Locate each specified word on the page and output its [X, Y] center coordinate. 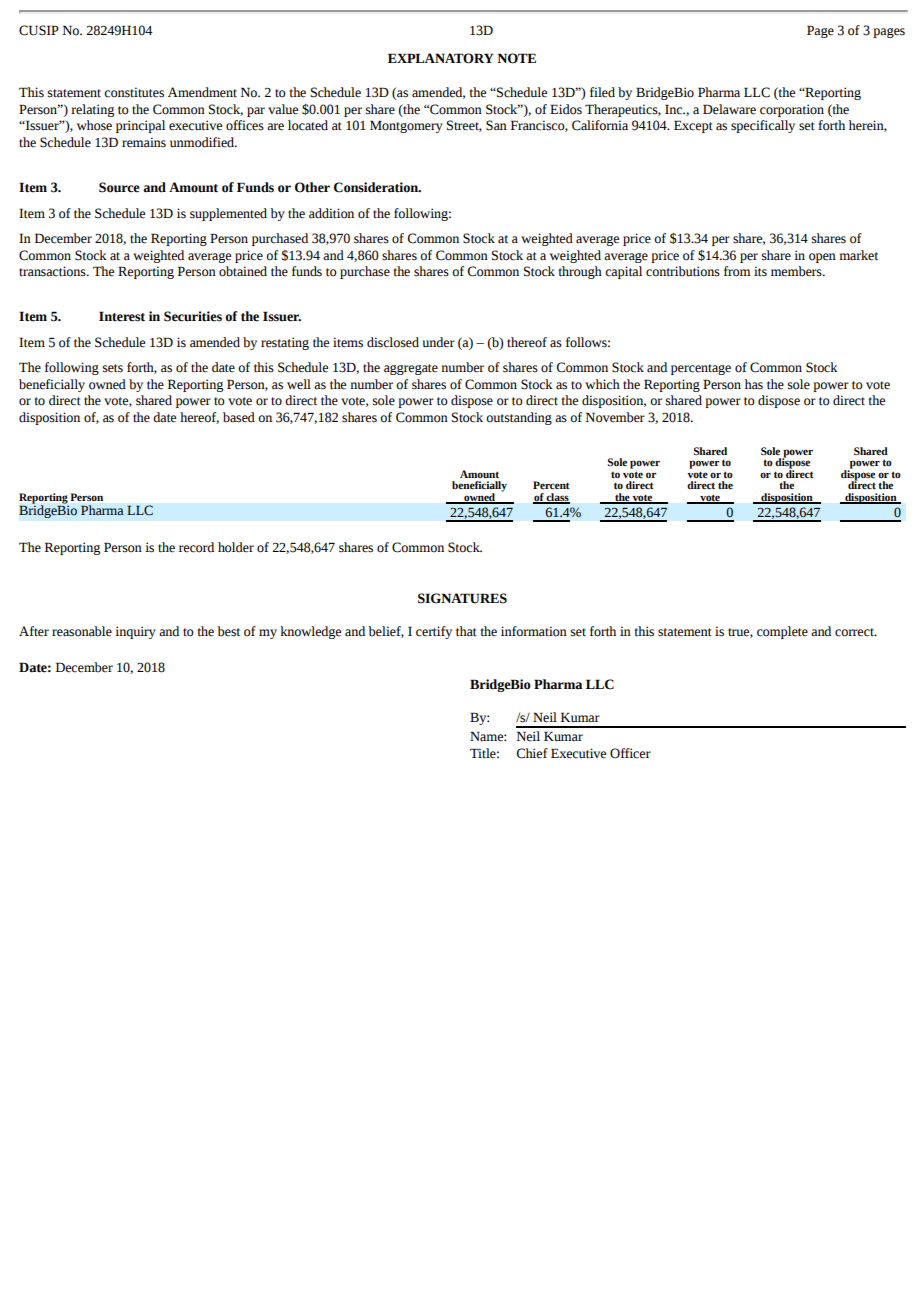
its [760, 271]
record [196, 547]
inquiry [135, 632]
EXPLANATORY [441, 58]
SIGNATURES [462, 598]
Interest [122, 316]
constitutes [134, 92]
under [438, 342]
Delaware [729, 109]
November [615, 417]
